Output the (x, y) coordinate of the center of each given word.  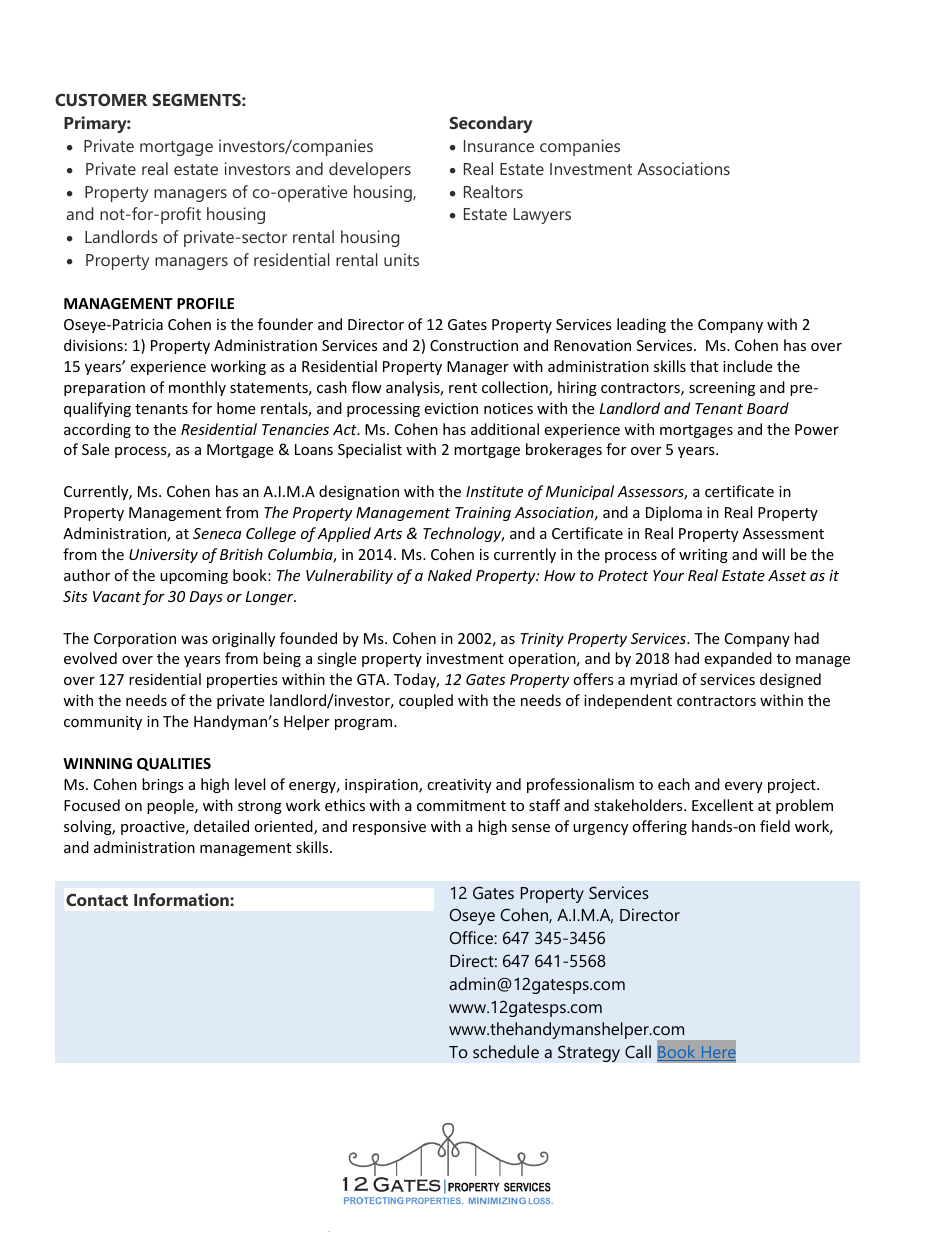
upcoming (194, 577)
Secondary (491, 124)
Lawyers (542, 216)
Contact (97, 900)
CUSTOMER (101, 100)
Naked (450, 575)
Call (638, 1051)
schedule (506, 1051)
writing (703, 556)
